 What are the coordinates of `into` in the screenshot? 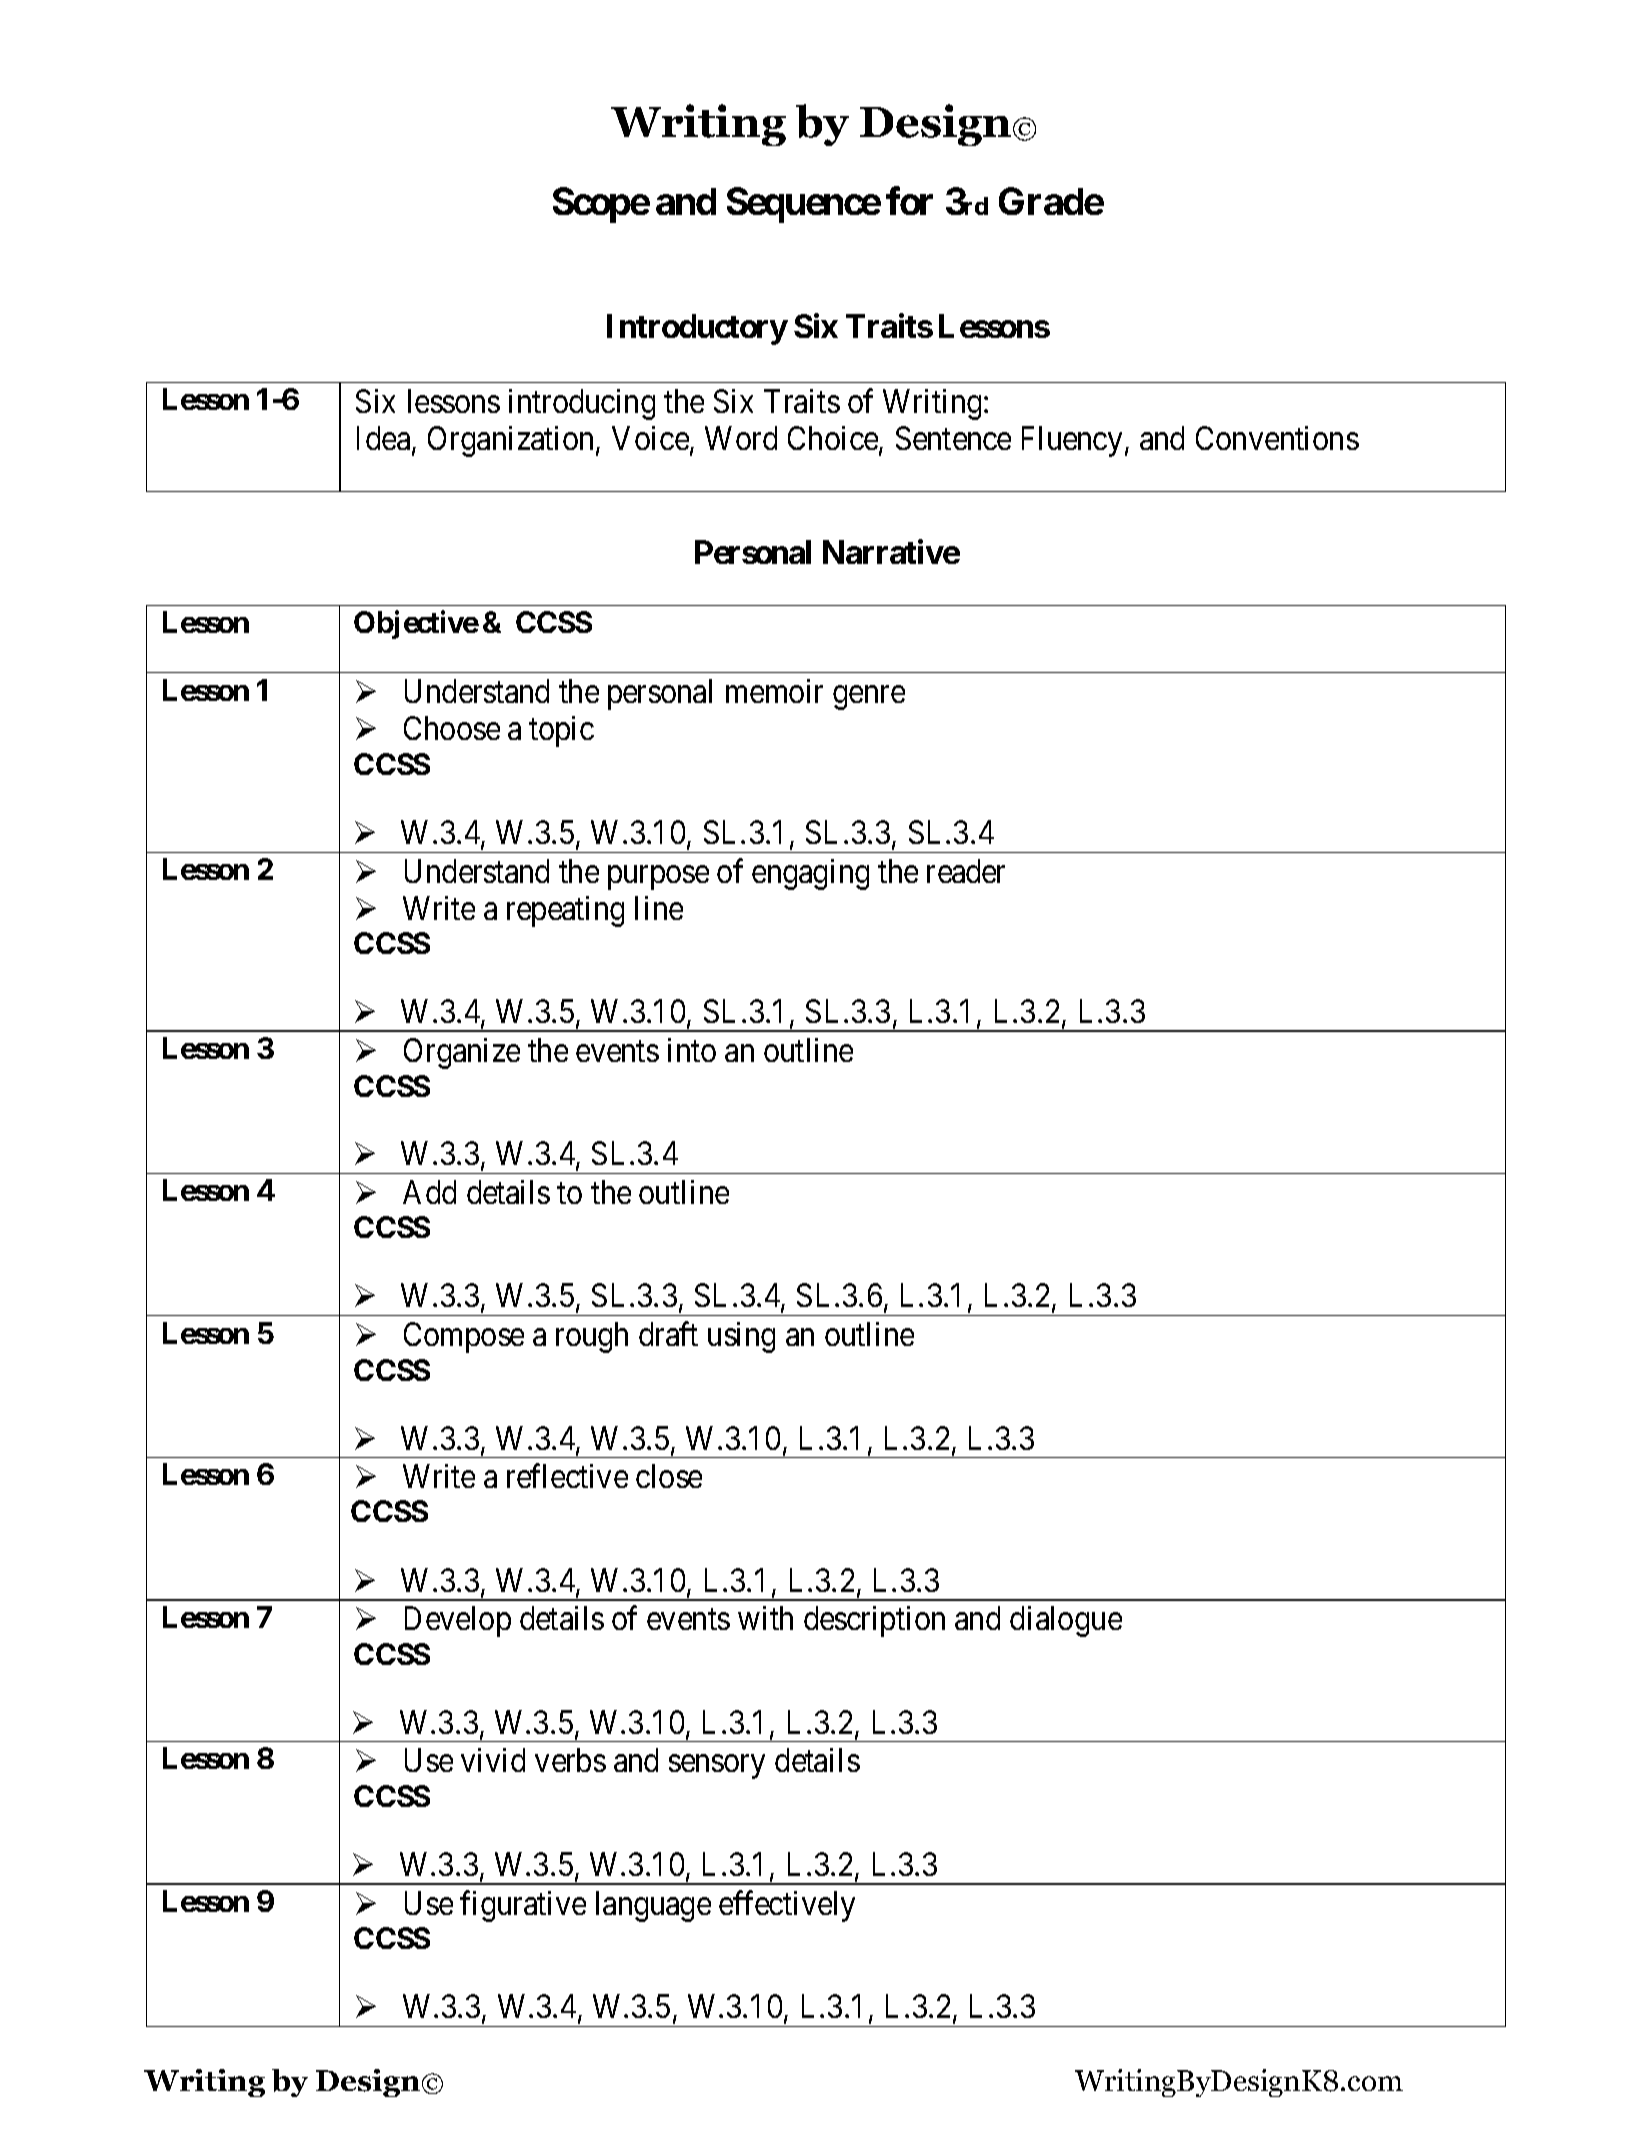 It's located at (692, 1050).
